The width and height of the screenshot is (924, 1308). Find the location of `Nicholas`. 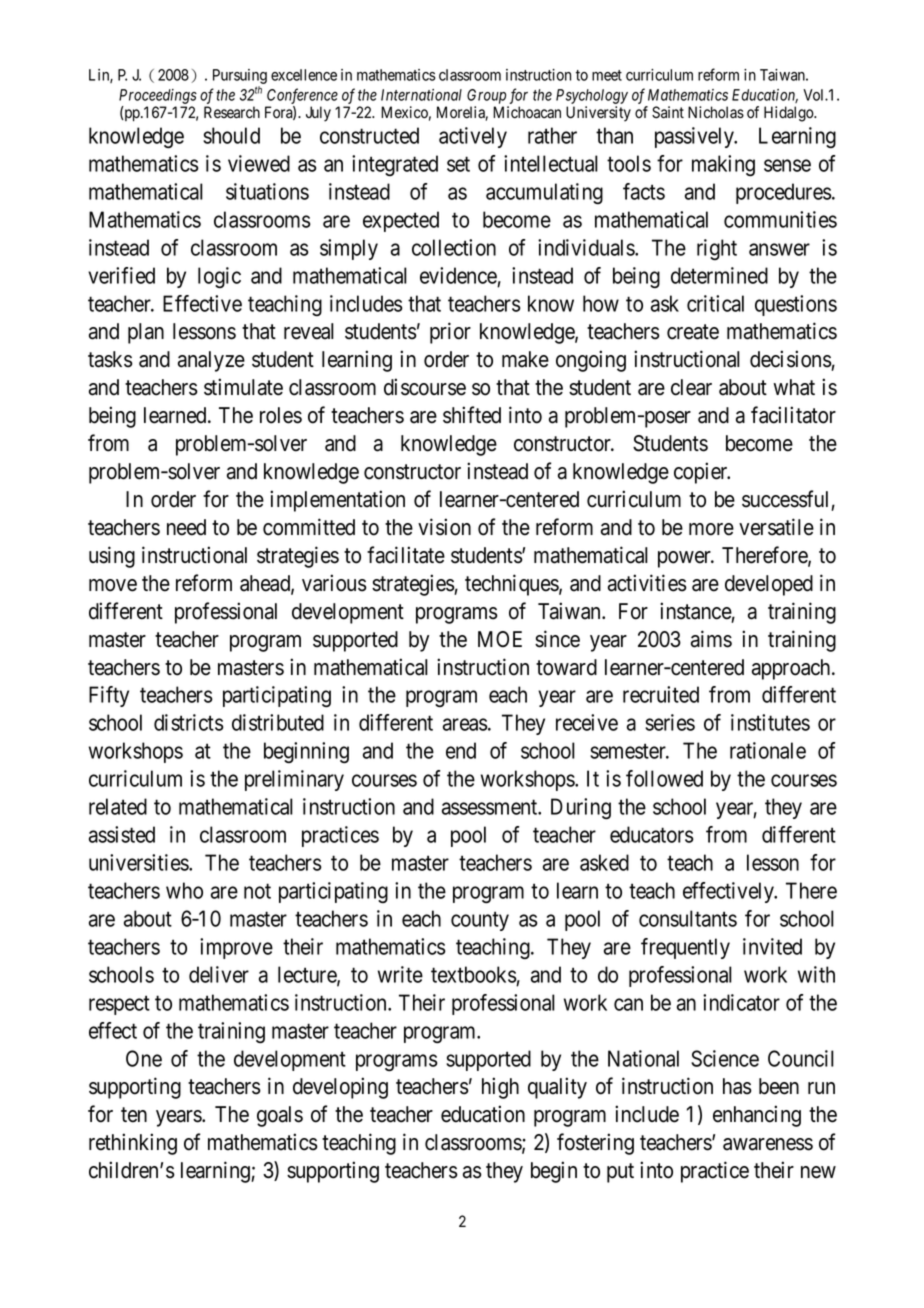

Nicholas is located at coordinates (716, 112).
